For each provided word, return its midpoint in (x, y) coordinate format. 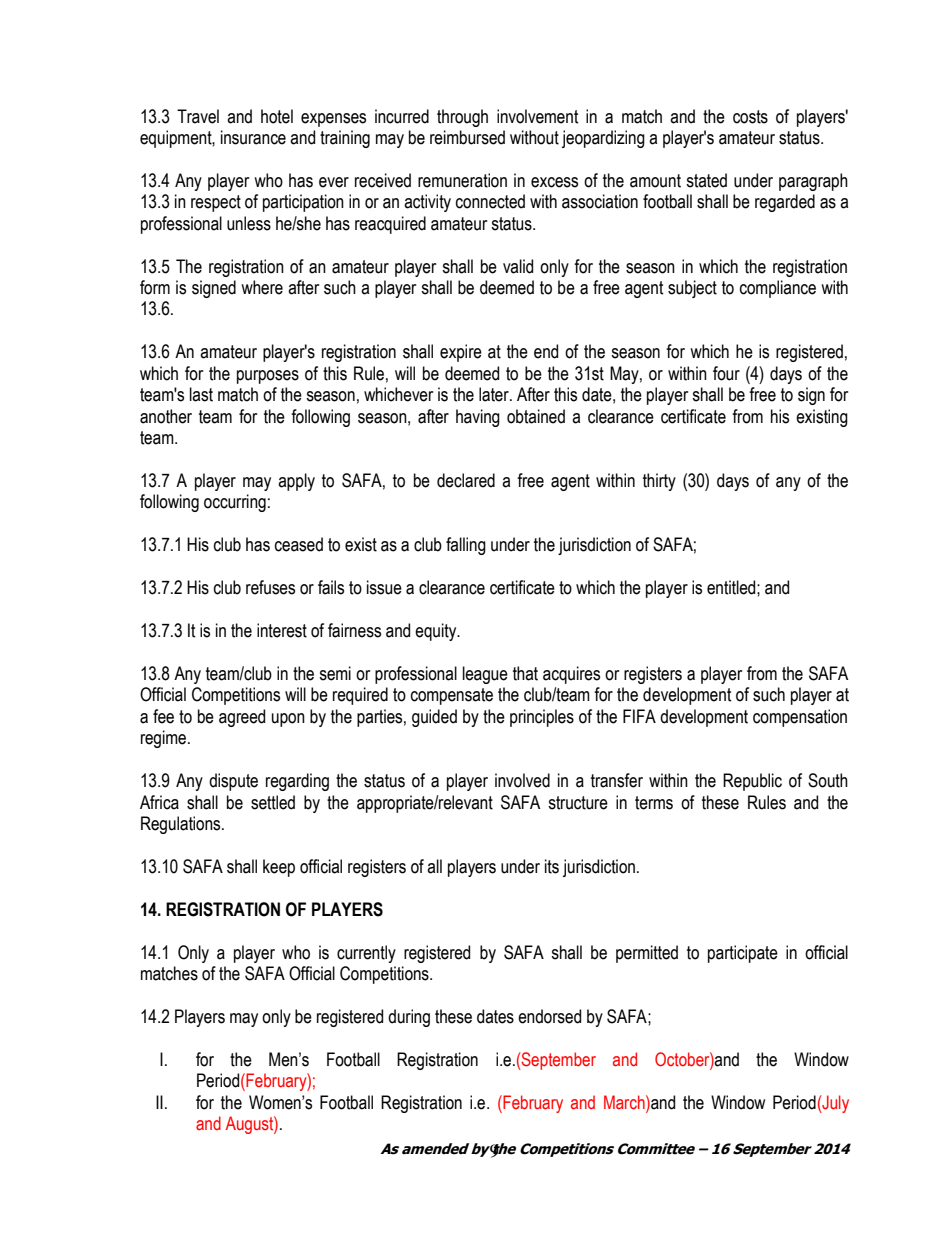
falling (466, 546)
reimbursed (467, 137)
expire (461, 353)
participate (743, 954)
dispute (233, 782)
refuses (270, 587)
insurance (253, 137)
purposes (268, 377)
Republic (752, 782)
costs (750, 117)
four (726, 373)
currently (366, 954)
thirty (659, 482)
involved (522, 780)
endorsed (549, 1016)
